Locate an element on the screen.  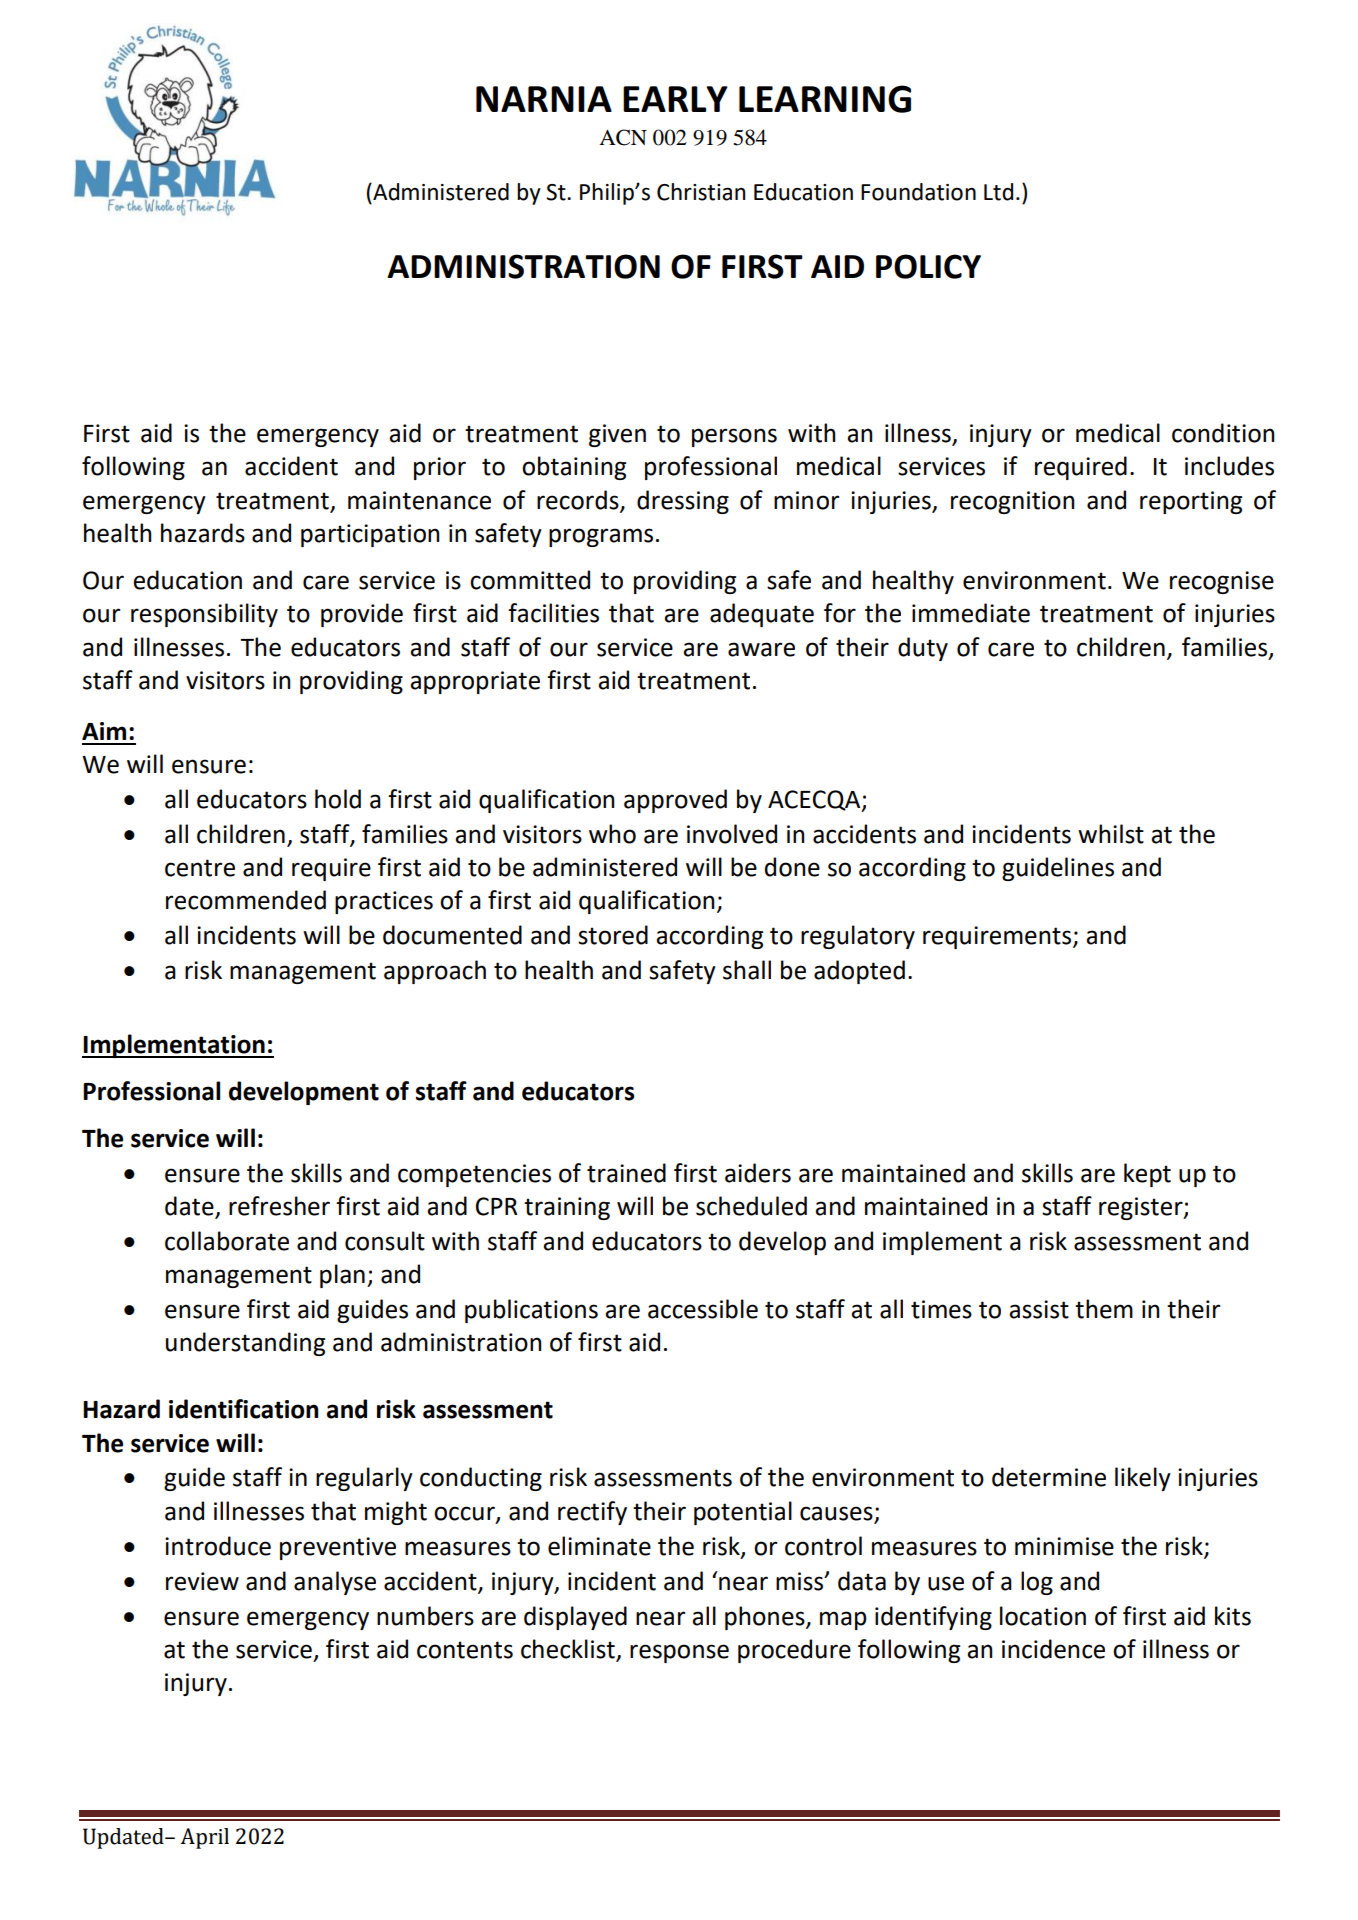
NARNIA is located at coordinates (544, 99).
